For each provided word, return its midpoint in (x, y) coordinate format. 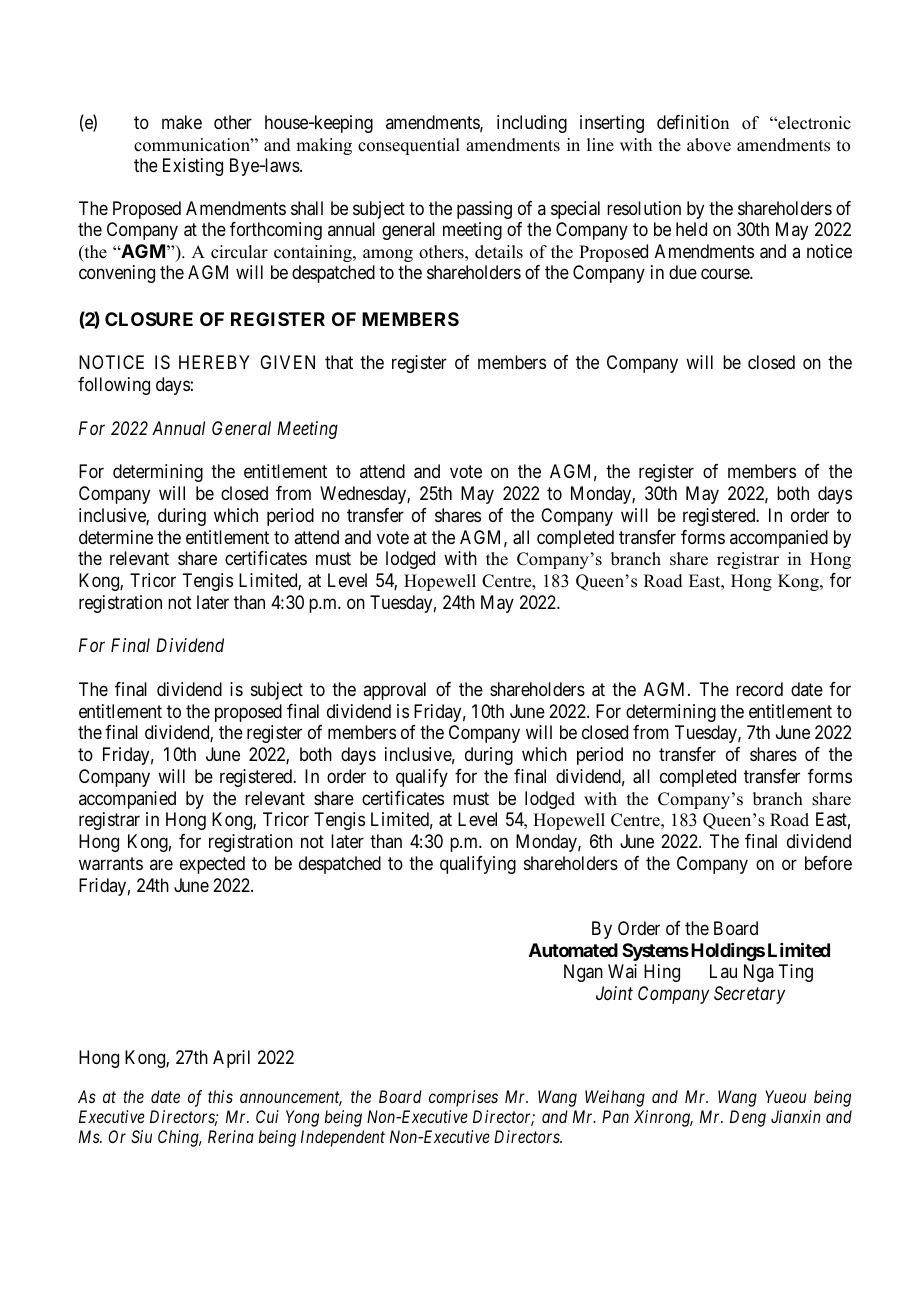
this (220, 1096)
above (709, 145)
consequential (409, 146)
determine (116, 537)
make (182, 122)
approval (394, 691)
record (759, 689)
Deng (748, 1118)
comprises (463, 1098)
